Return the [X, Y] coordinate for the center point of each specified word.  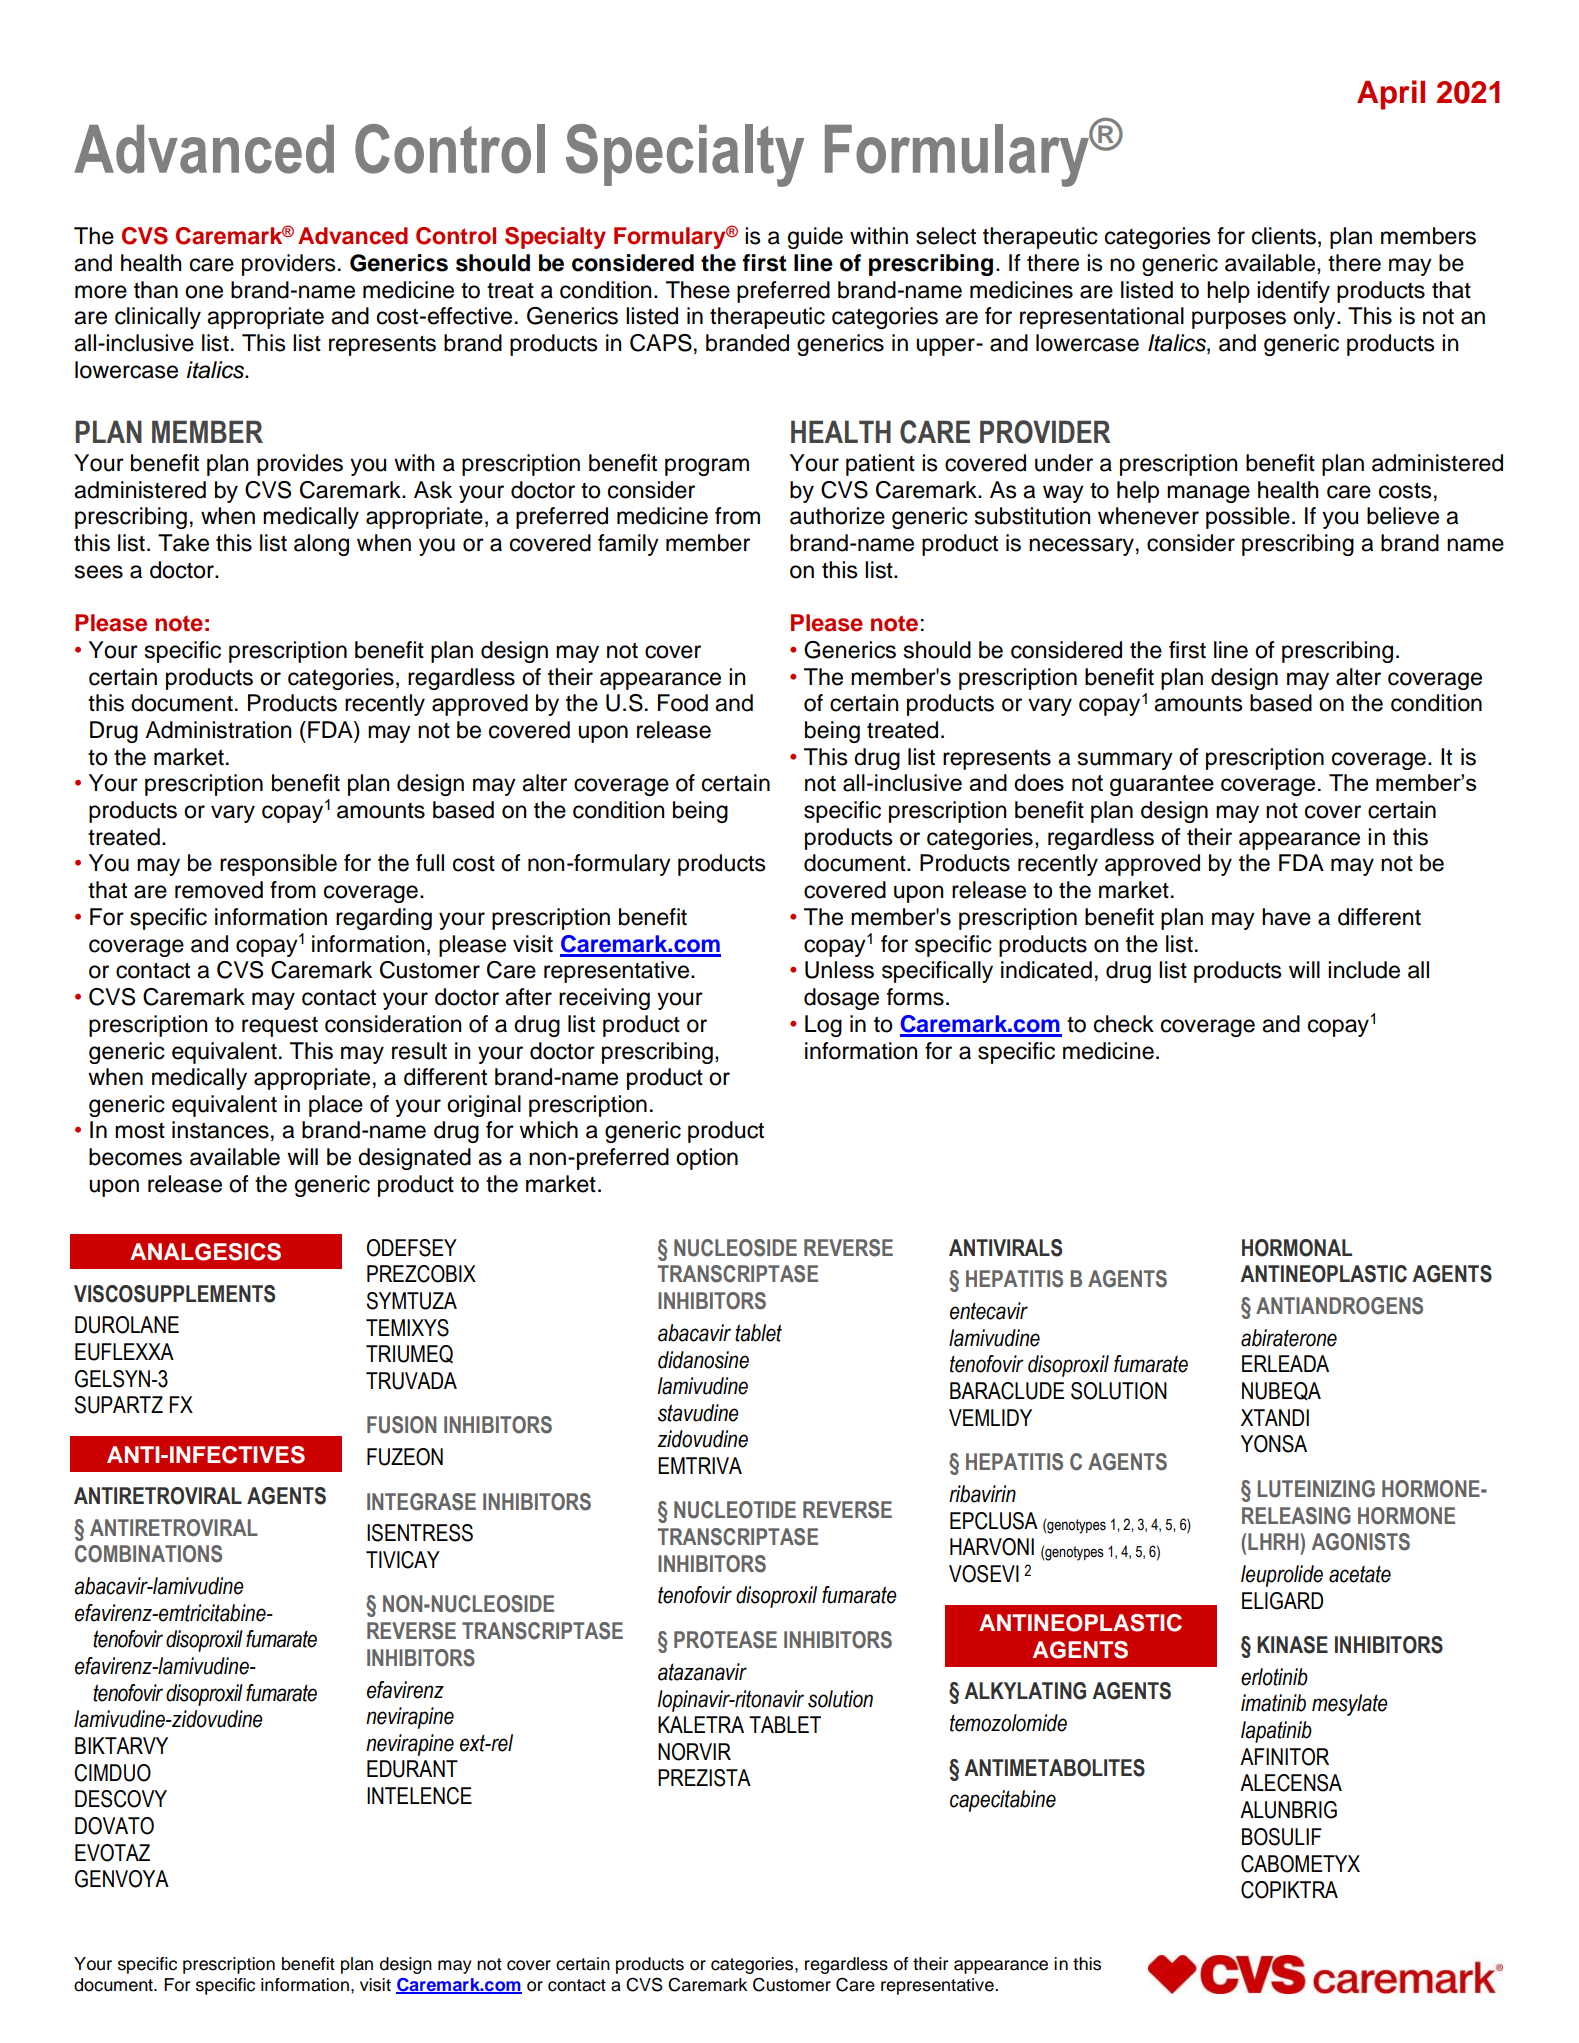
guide [815, 238]
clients [1284, 236]
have [1286, 917]
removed [219, 890]
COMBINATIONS [148, 1554]
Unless [839, 970]
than [156, 290]
